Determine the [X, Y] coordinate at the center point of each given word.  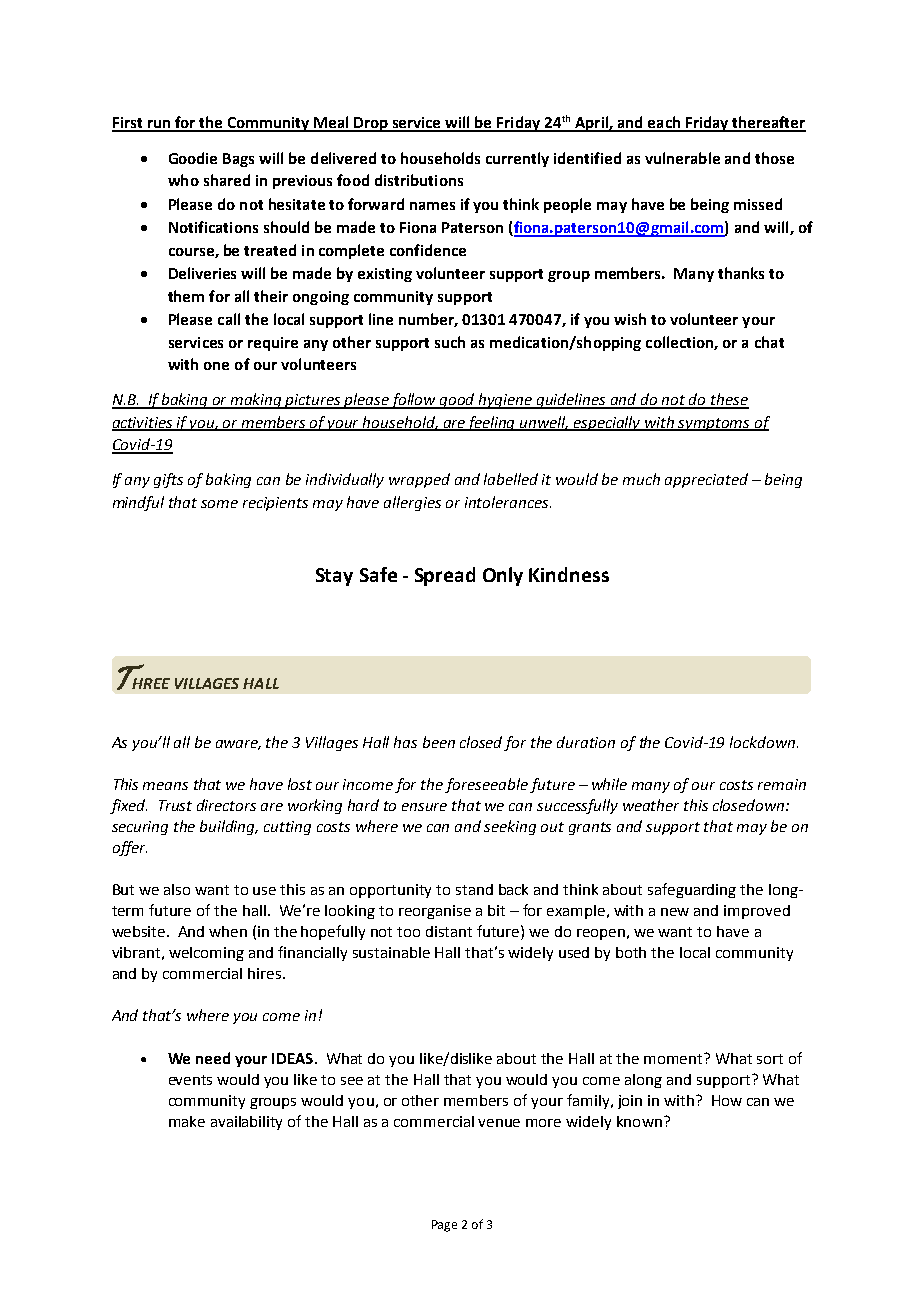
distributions [419, 180]
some [219, 504]
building [229, 827]
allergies [412, 503]
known [639, 1121]
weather [651, 805]
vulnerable [682, 158]
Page [444, 1226]
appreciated [706, 480]
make [187, 1121]
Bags [238, 160]
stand [474, 889]
